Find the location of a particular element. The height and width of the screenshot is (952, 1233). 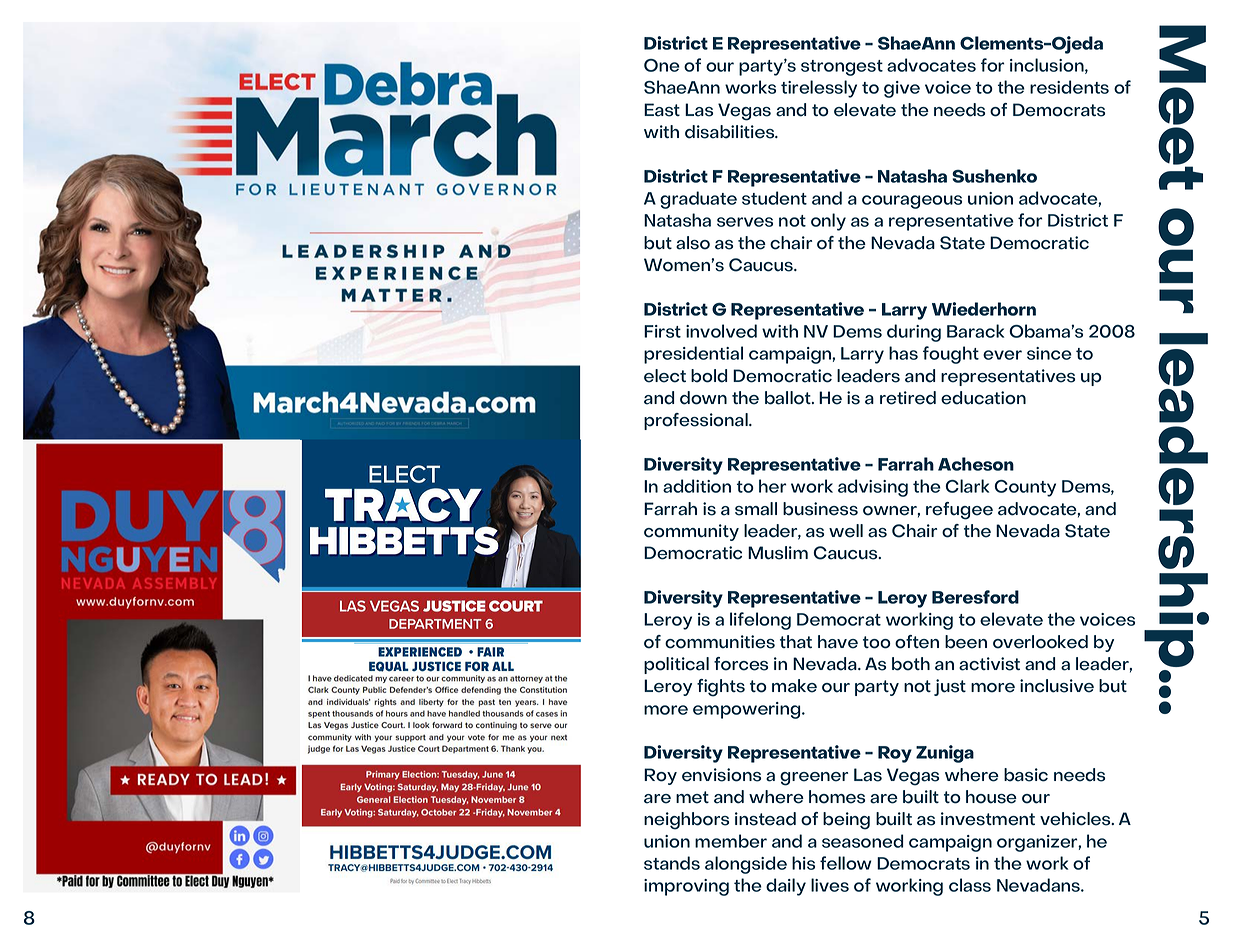

presidential is located at coordinates (693, 355).
